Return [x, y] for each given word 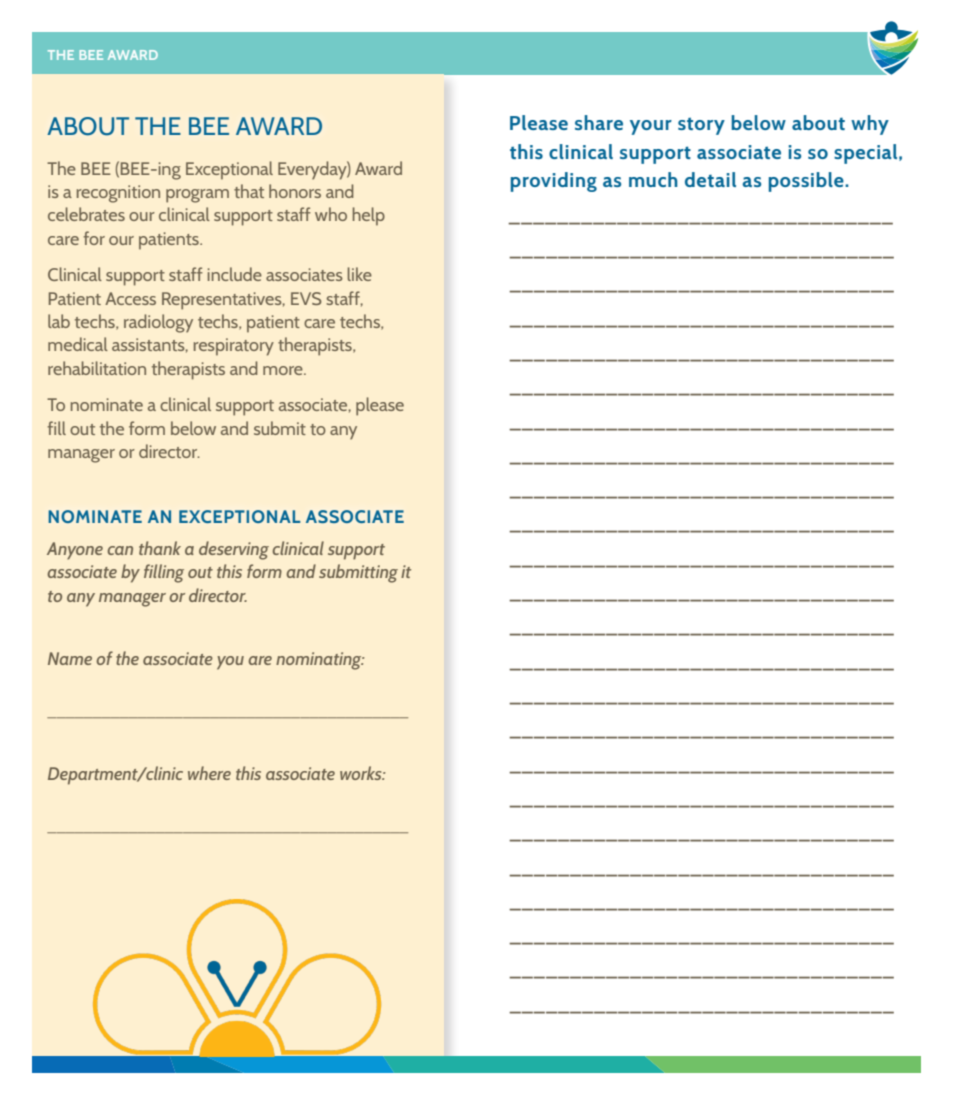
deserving [234, 550]
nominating [320, 661]
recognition [118, 194]
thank [160, 548]
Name [70, 658]
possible [807, 182]
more [284, 370]
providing [554, 182]
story [701, 126]
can [120, 550]
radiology [158, 323]
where [209, 773]
